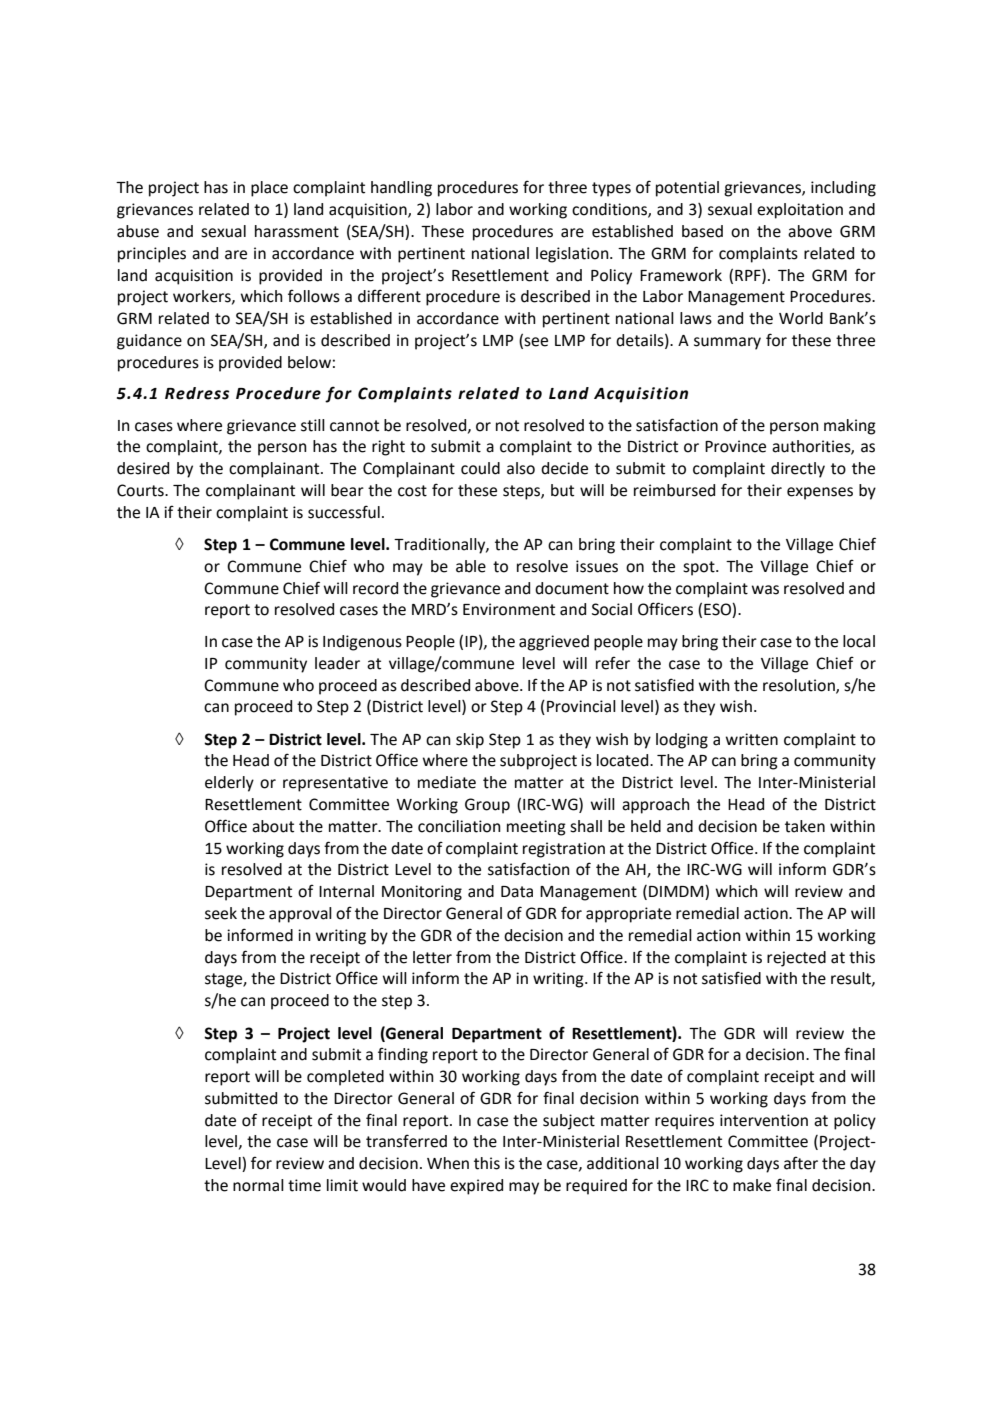 The height and width of the image is (1404, 993). I want to click on directly, so click(798, 470).
